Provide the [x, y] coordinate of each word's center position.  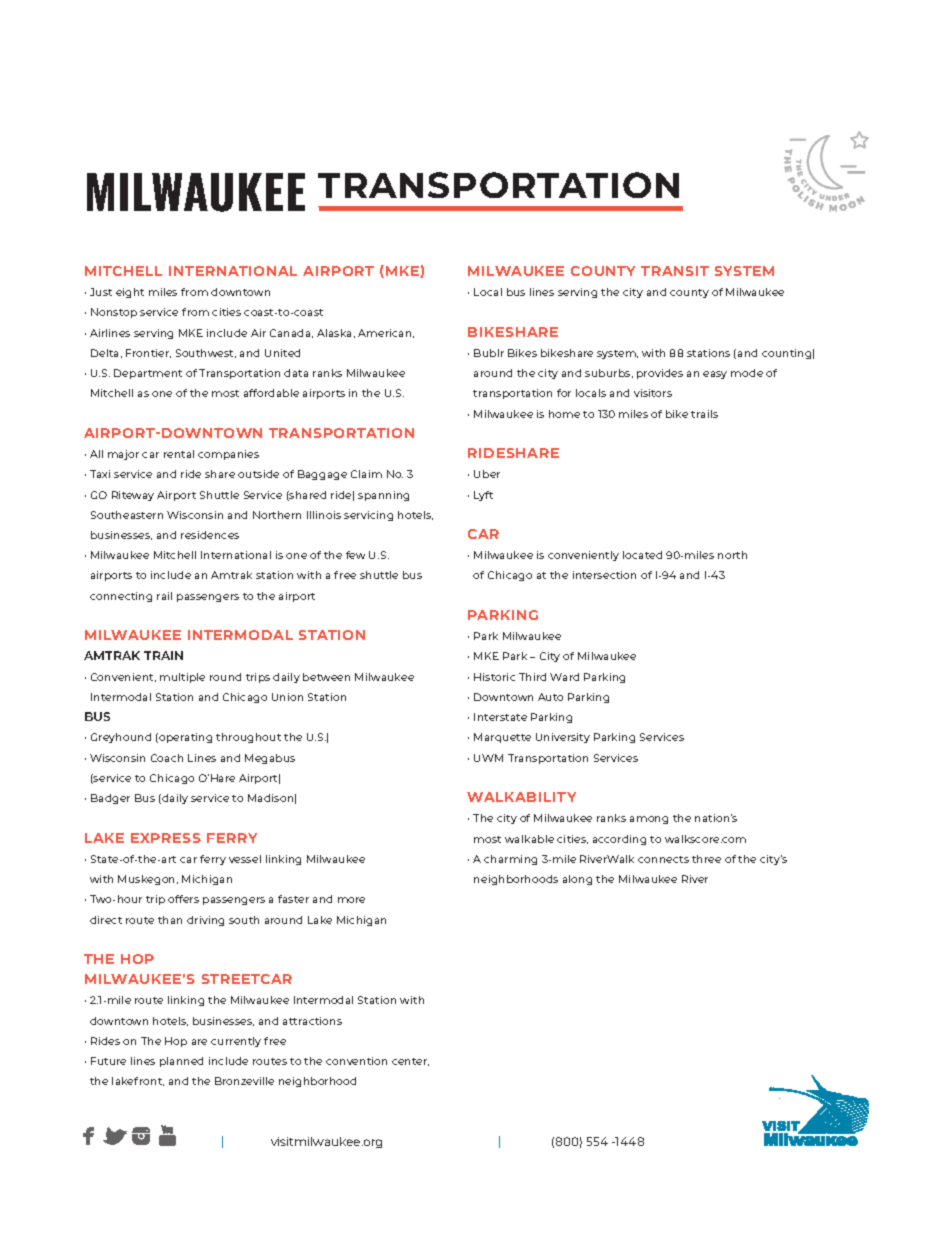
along [577, 880]
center [410, 1062]
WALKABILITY [521, 797]
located [642, 555]
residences [210, 535]
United [282, 353]
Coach [167, 758]
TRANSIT [675, 271]
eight [130, 293]
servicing [368, 516]
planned [181, 1062]
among [649, 820]
